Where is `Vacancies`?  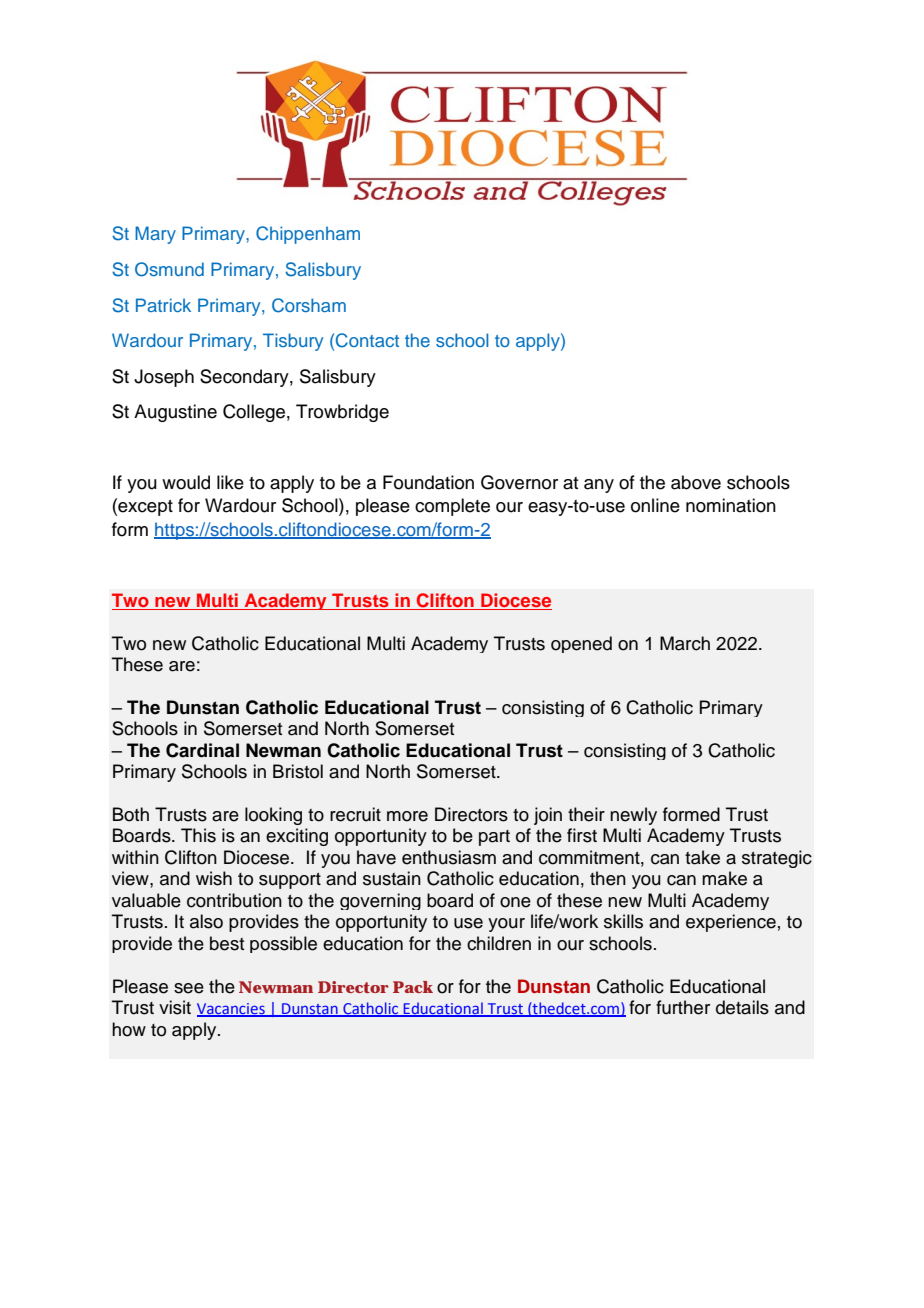 Vacancies is located at coordinates (232, 1010).
